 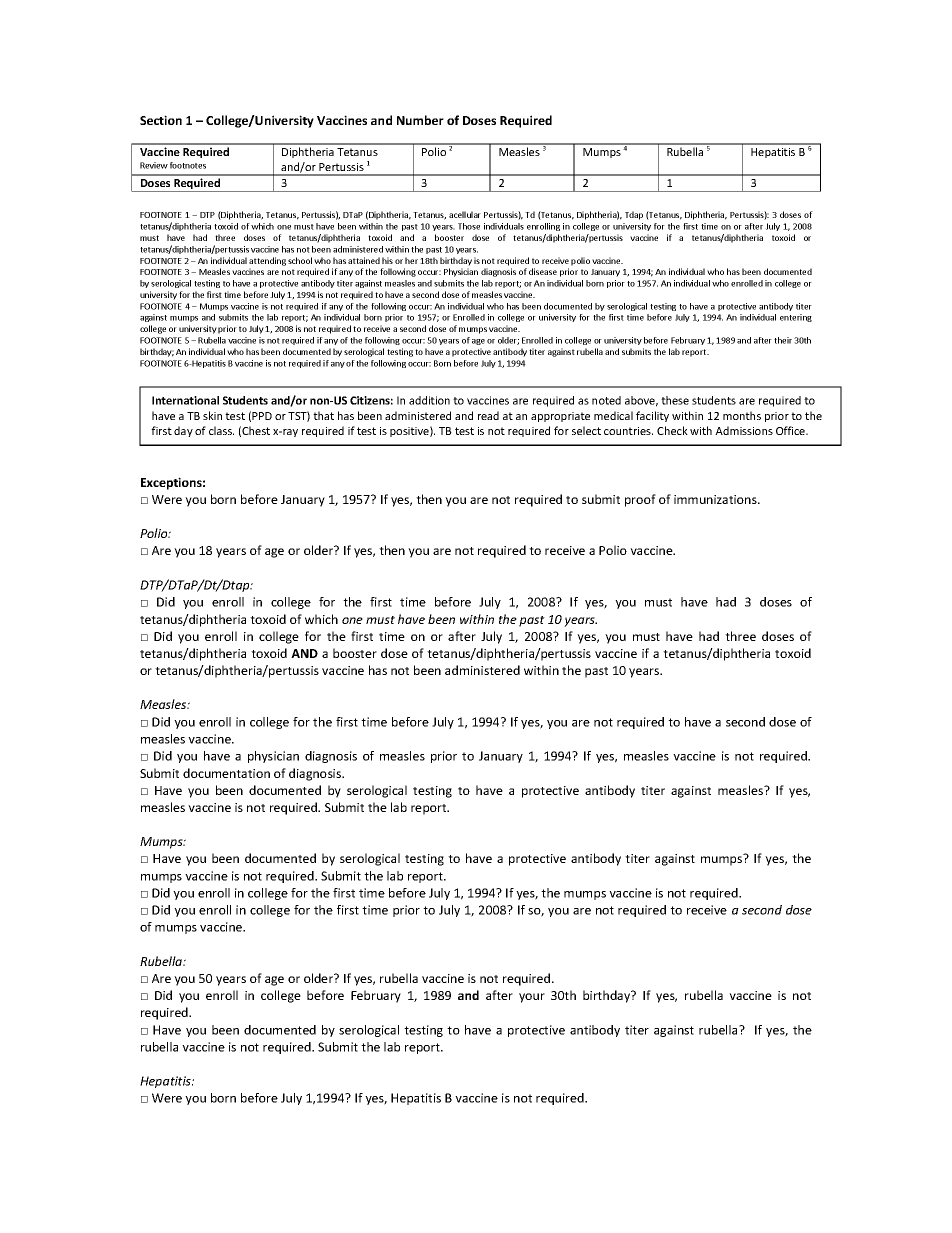 What do you see at coordinates (532, 998) in the document?
I see `your` at bounding box center [532, 998].
